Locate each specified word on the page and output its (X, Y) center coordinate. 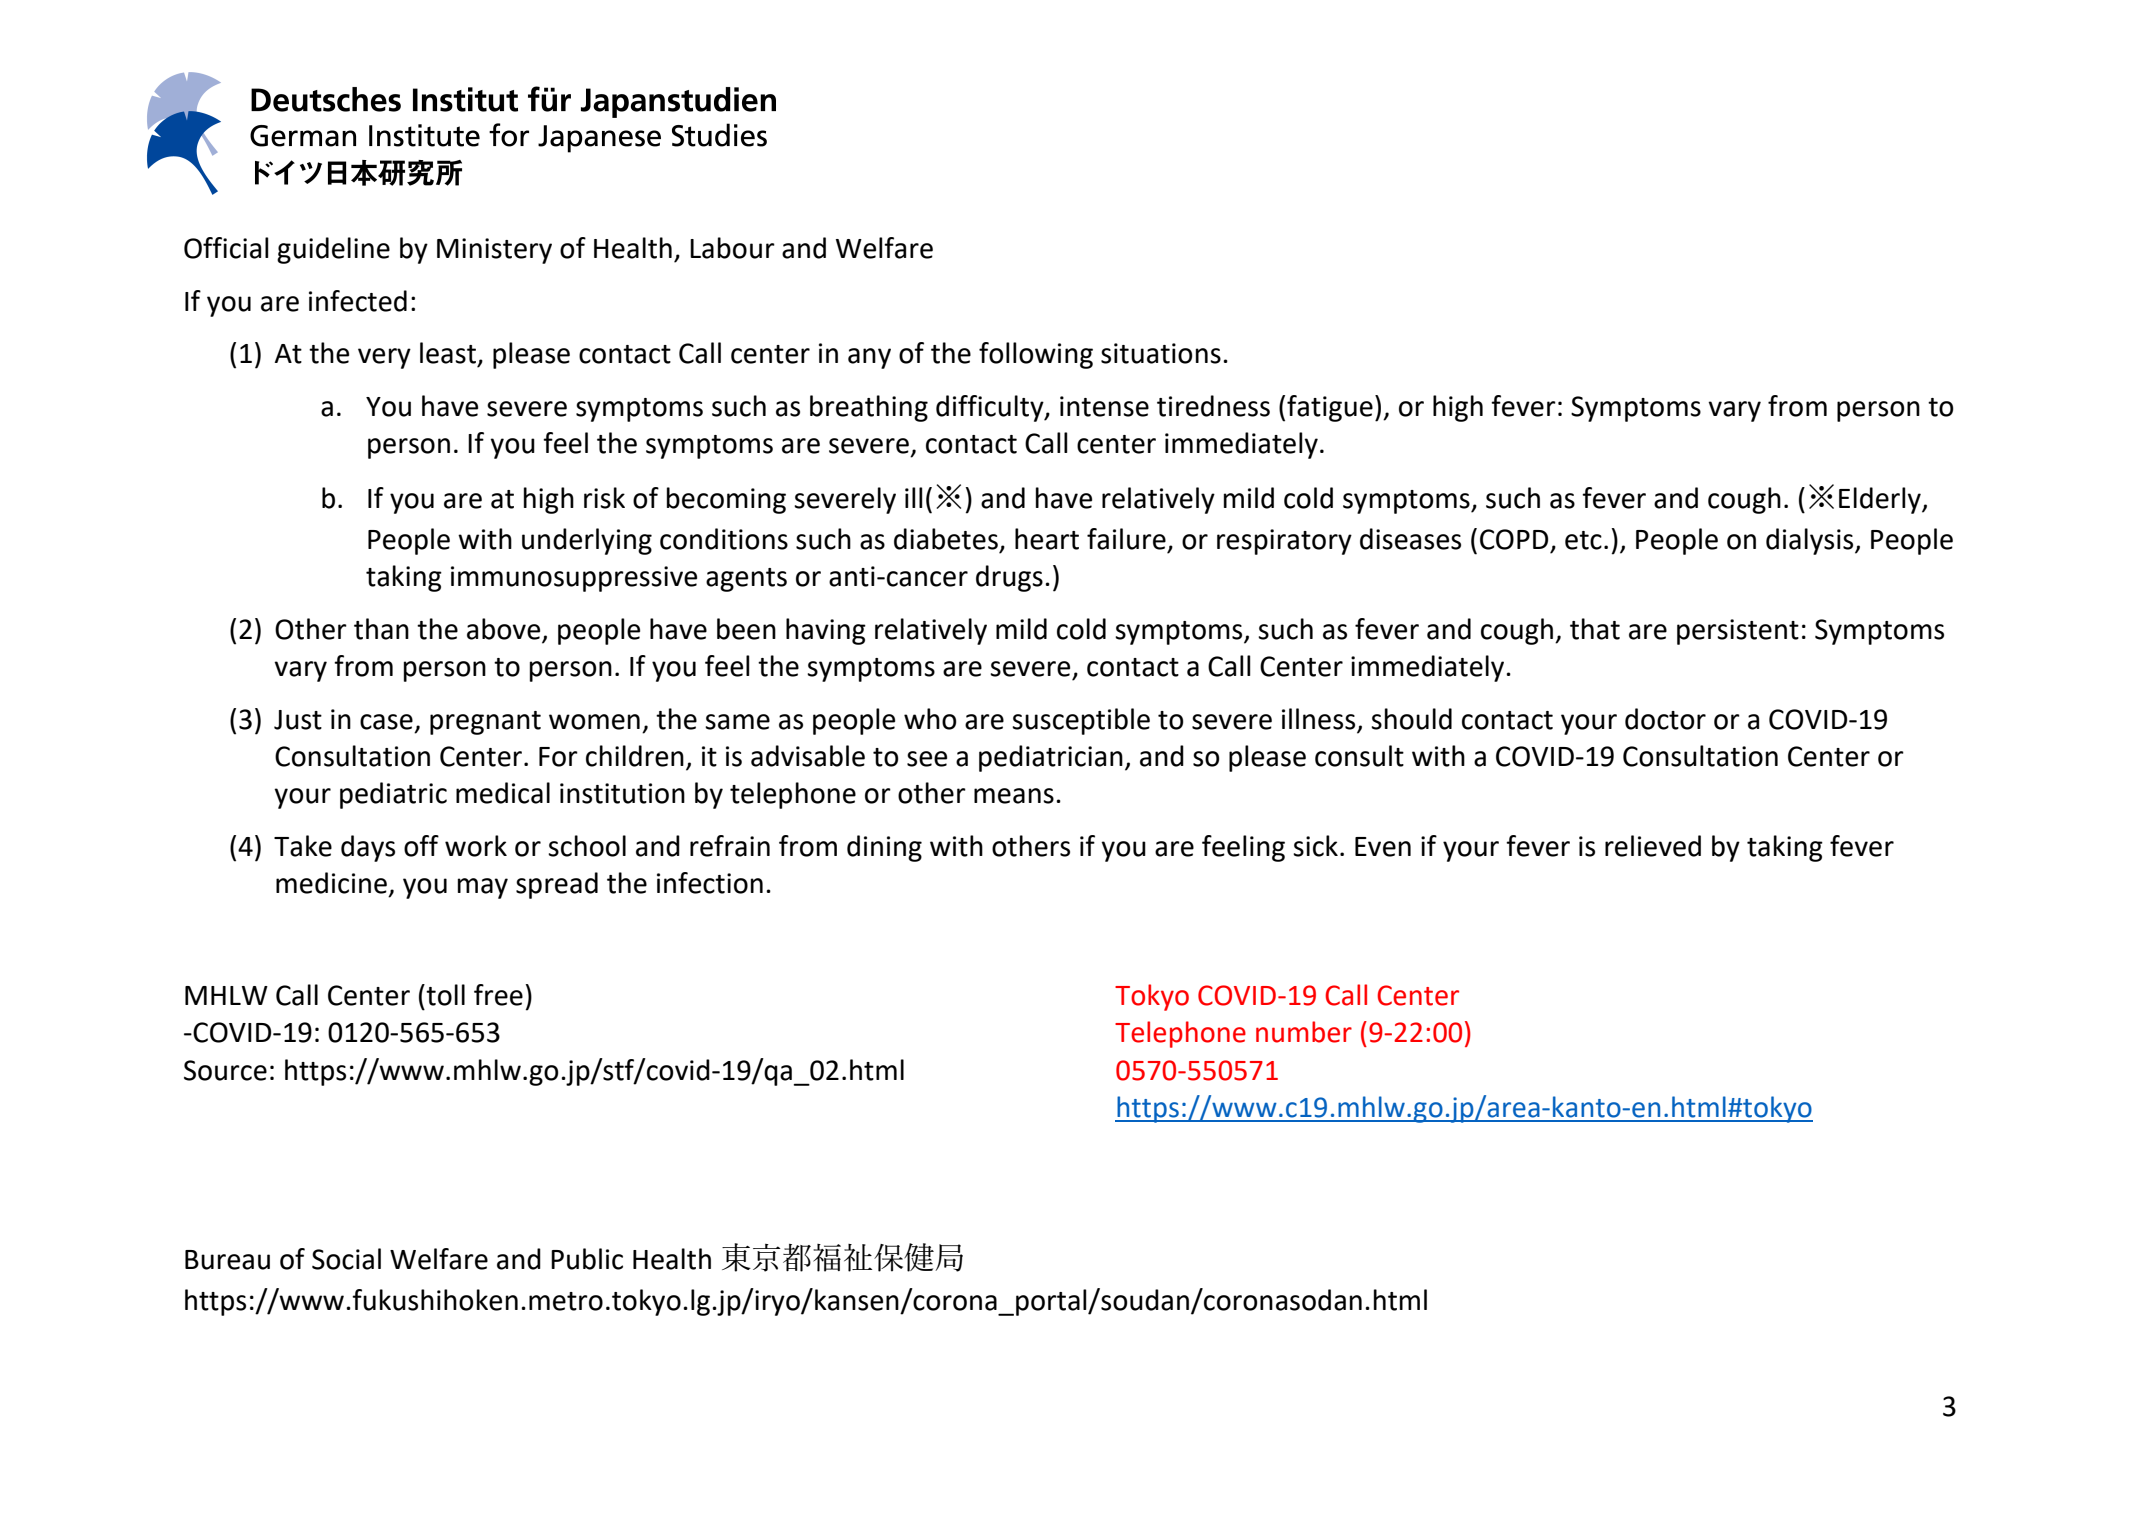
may (483, 888)
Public (587, 1259)
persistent (1738, 632)
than (381, 629)
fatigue (1330, 408)
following (1036, 355)
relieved (1653, 846)
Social (346, 1259)
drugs (1009, 578)
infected (358, 301)
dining (884, 848)
